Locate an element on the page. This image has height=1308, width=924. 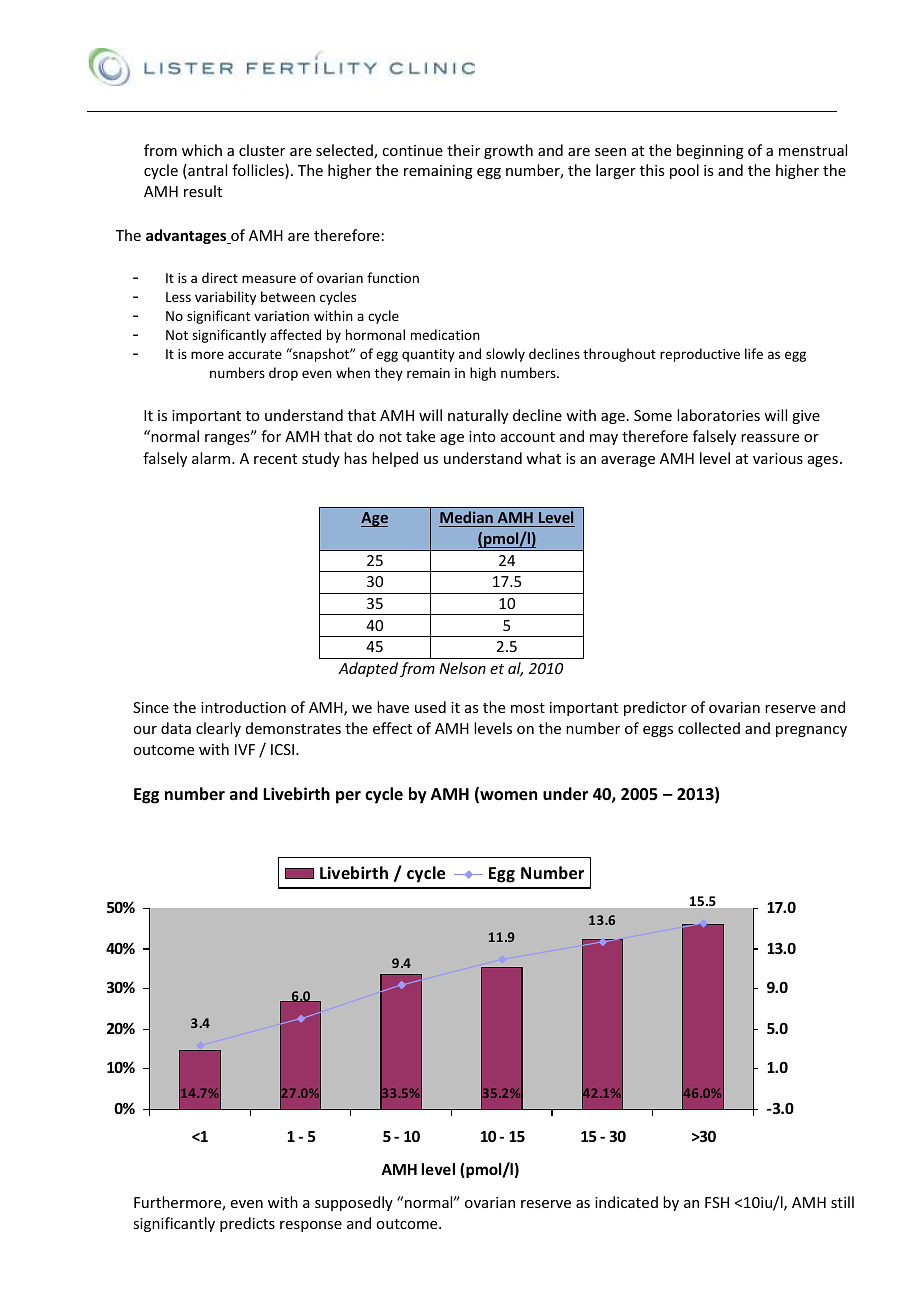
growth is located at coordinates (508, 151).
